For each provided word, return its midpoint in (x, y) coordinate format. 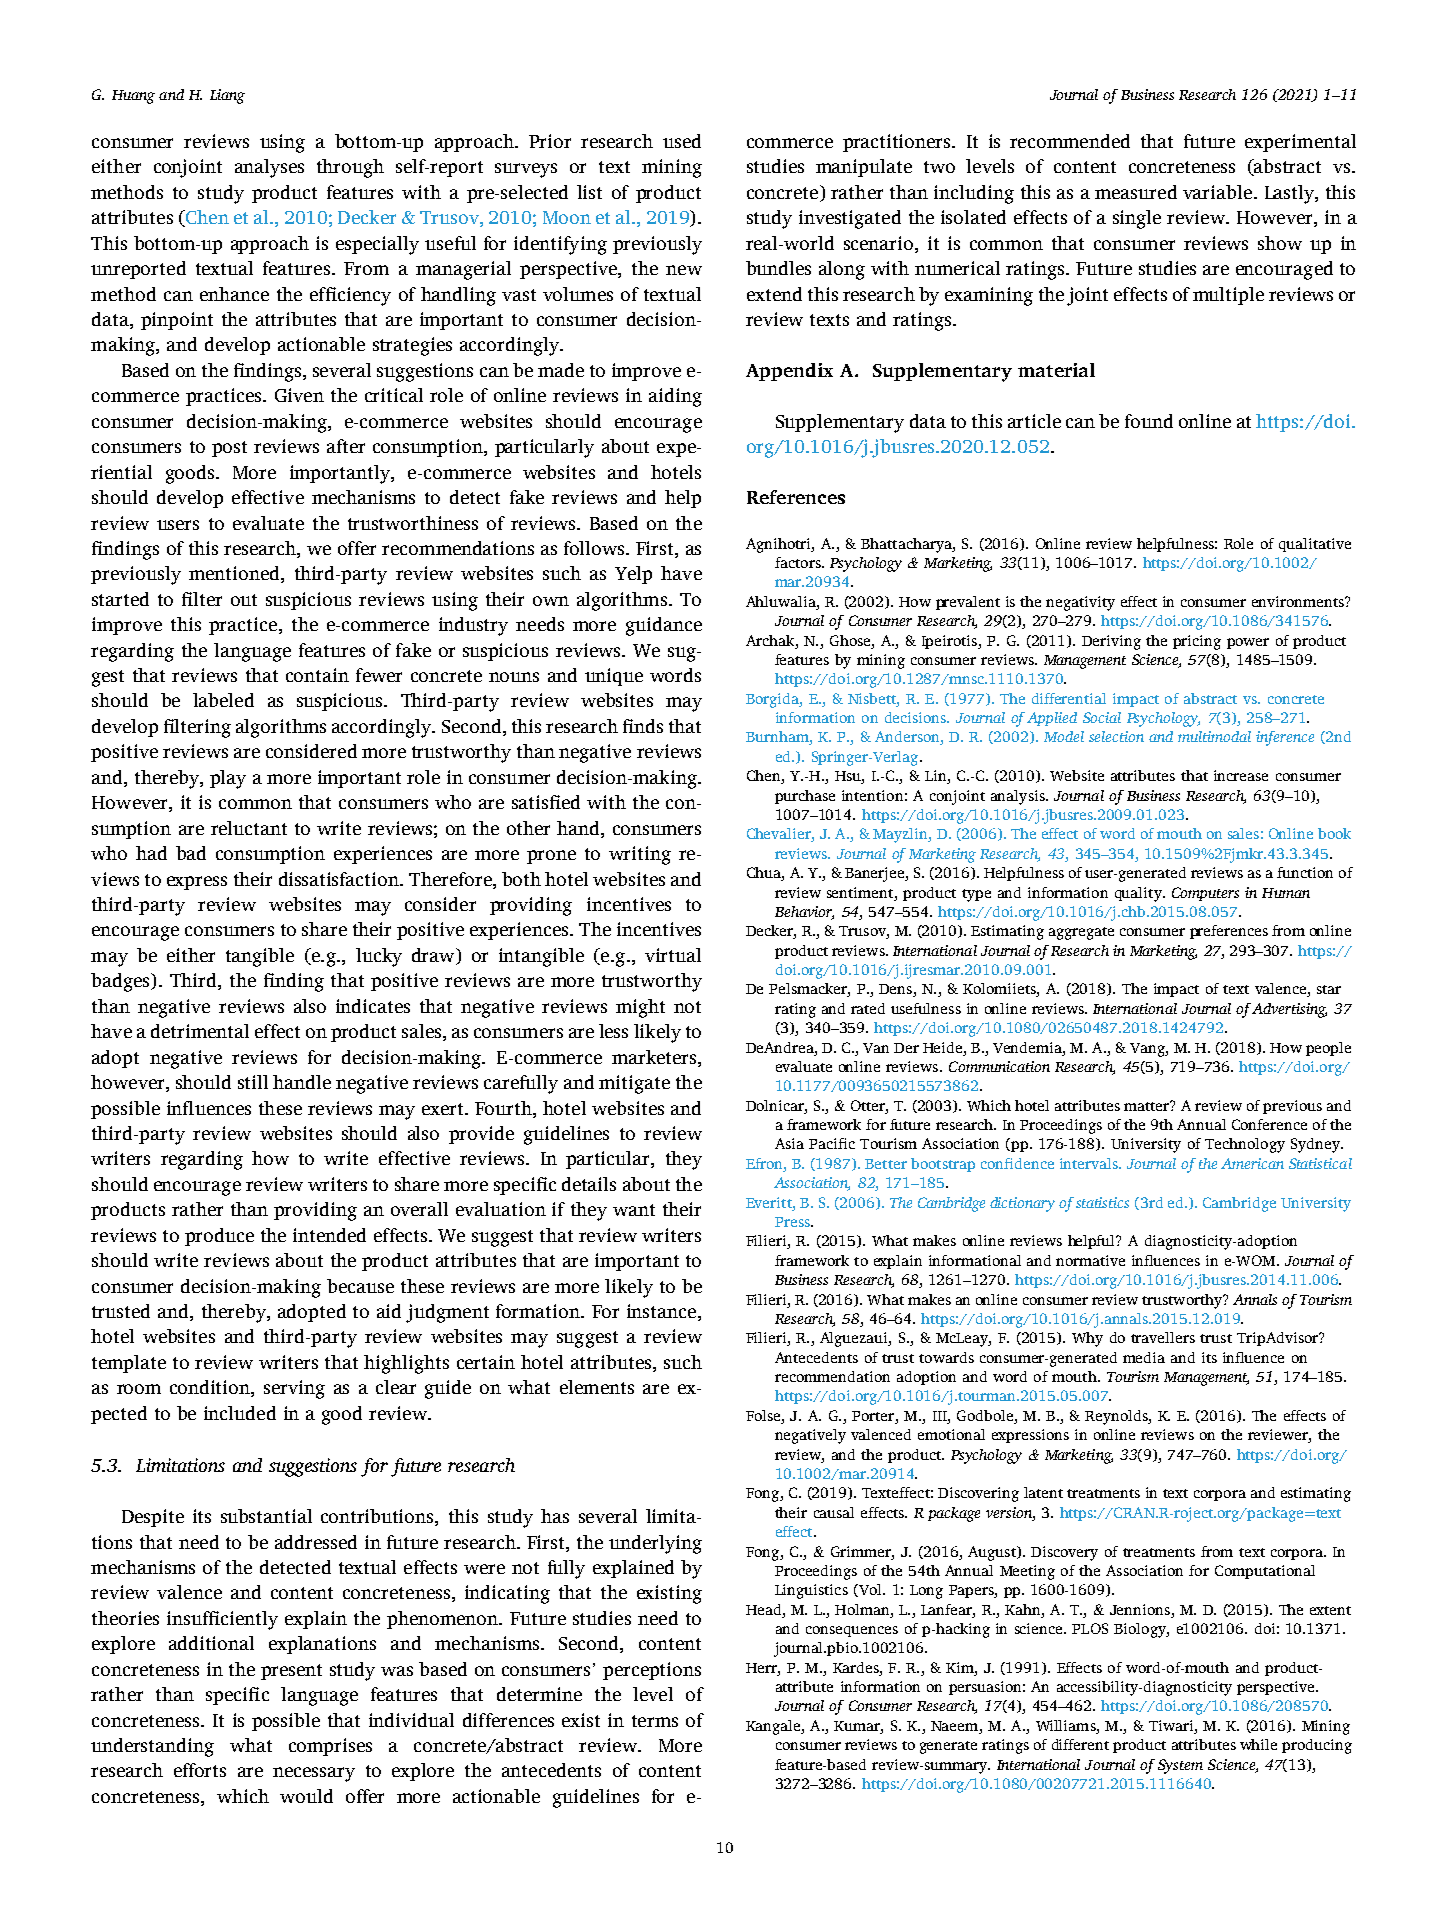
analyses (269, 168)
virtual (673, 955)
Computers (1205, 894)
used (682, 141)
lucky (379, 957)
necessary (314, 1774)
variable (1217, 192)
